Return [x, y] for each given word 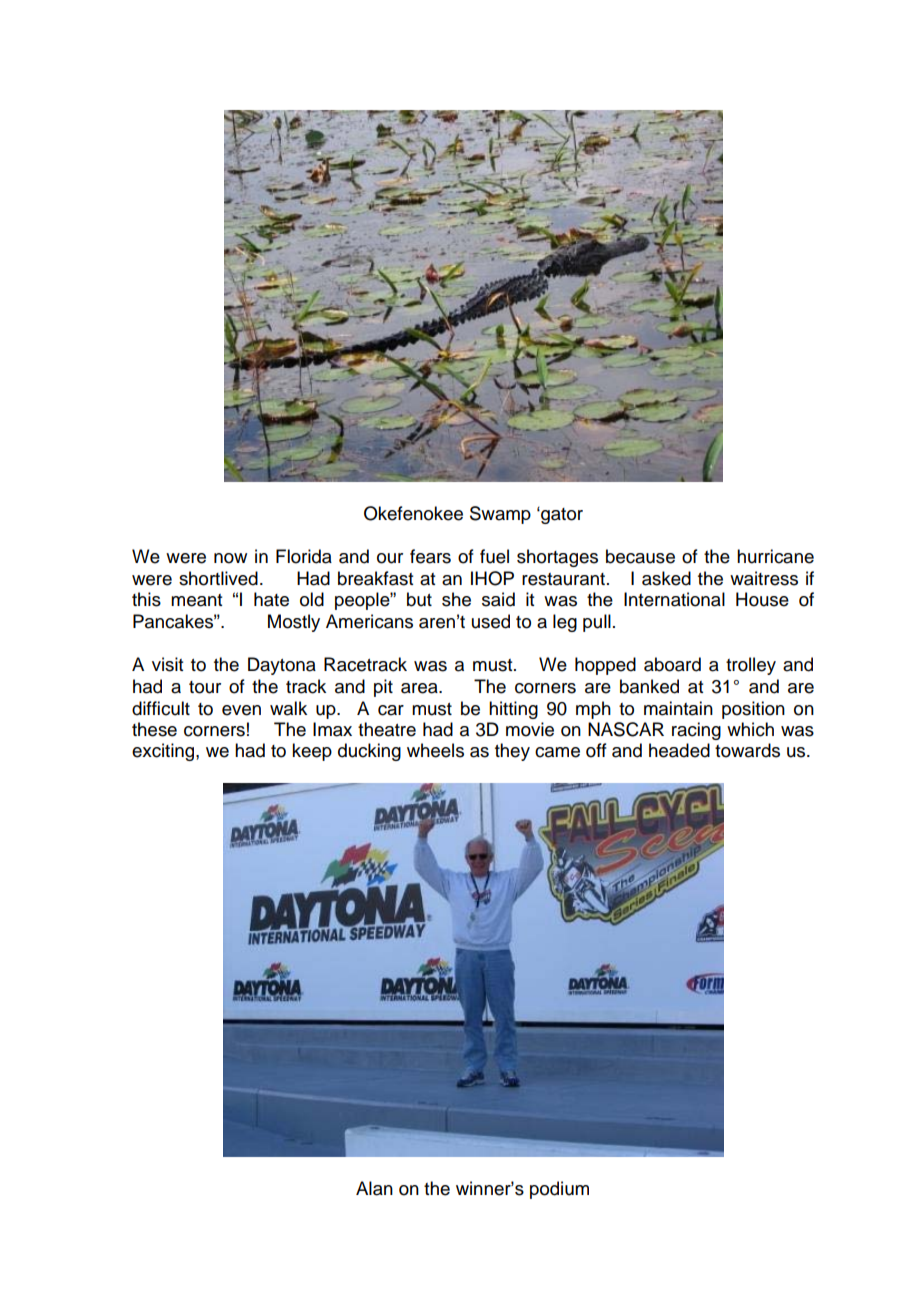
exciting [164, 752]
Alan [374, 1188]
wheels [435, 750]
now [230, 558]
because [640, 556]
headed [679, 750]
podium [559, 1190]
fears [430, 556]
